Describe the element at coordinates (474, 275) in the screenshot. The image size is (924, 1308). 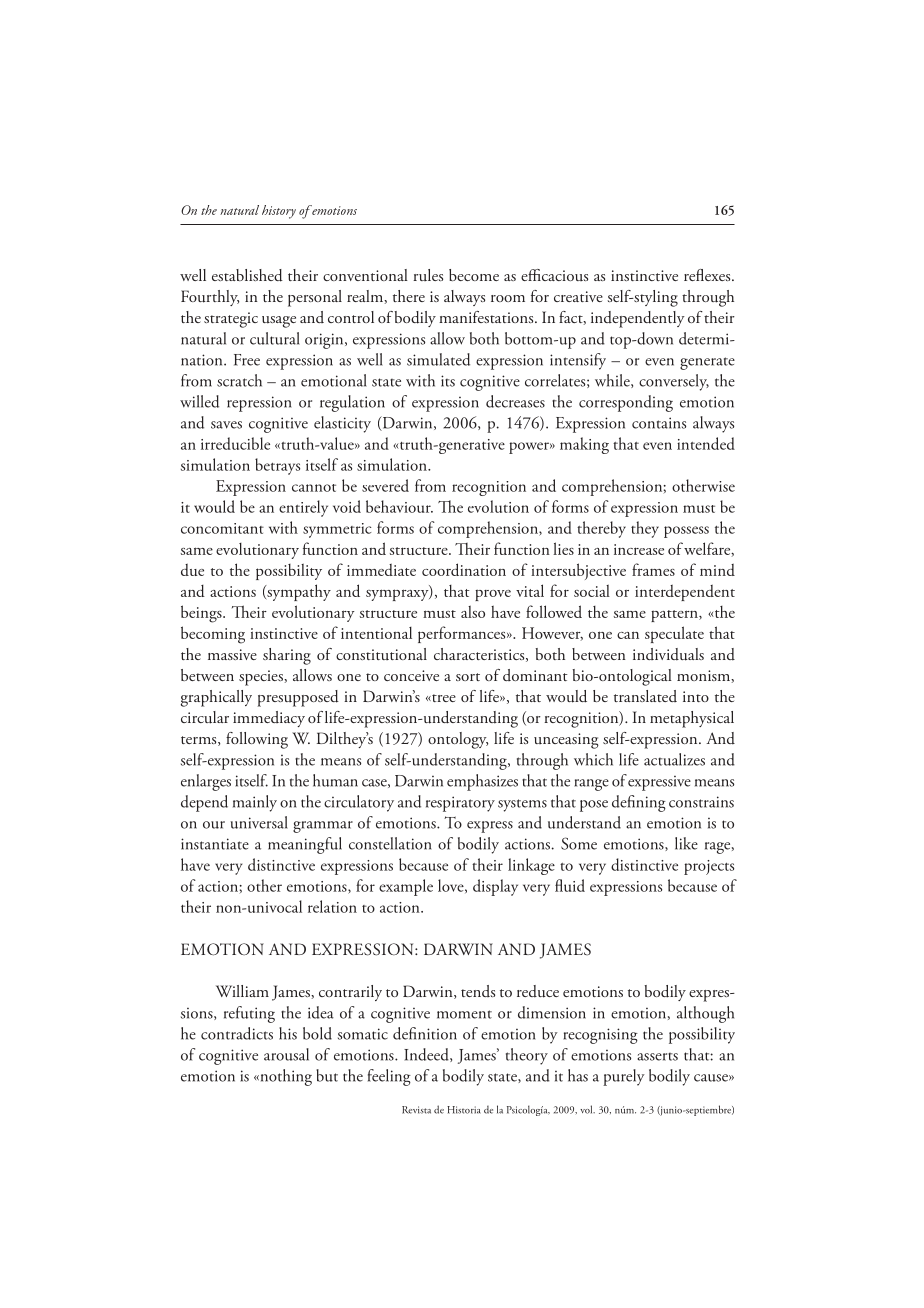
I see `become` at that location.
